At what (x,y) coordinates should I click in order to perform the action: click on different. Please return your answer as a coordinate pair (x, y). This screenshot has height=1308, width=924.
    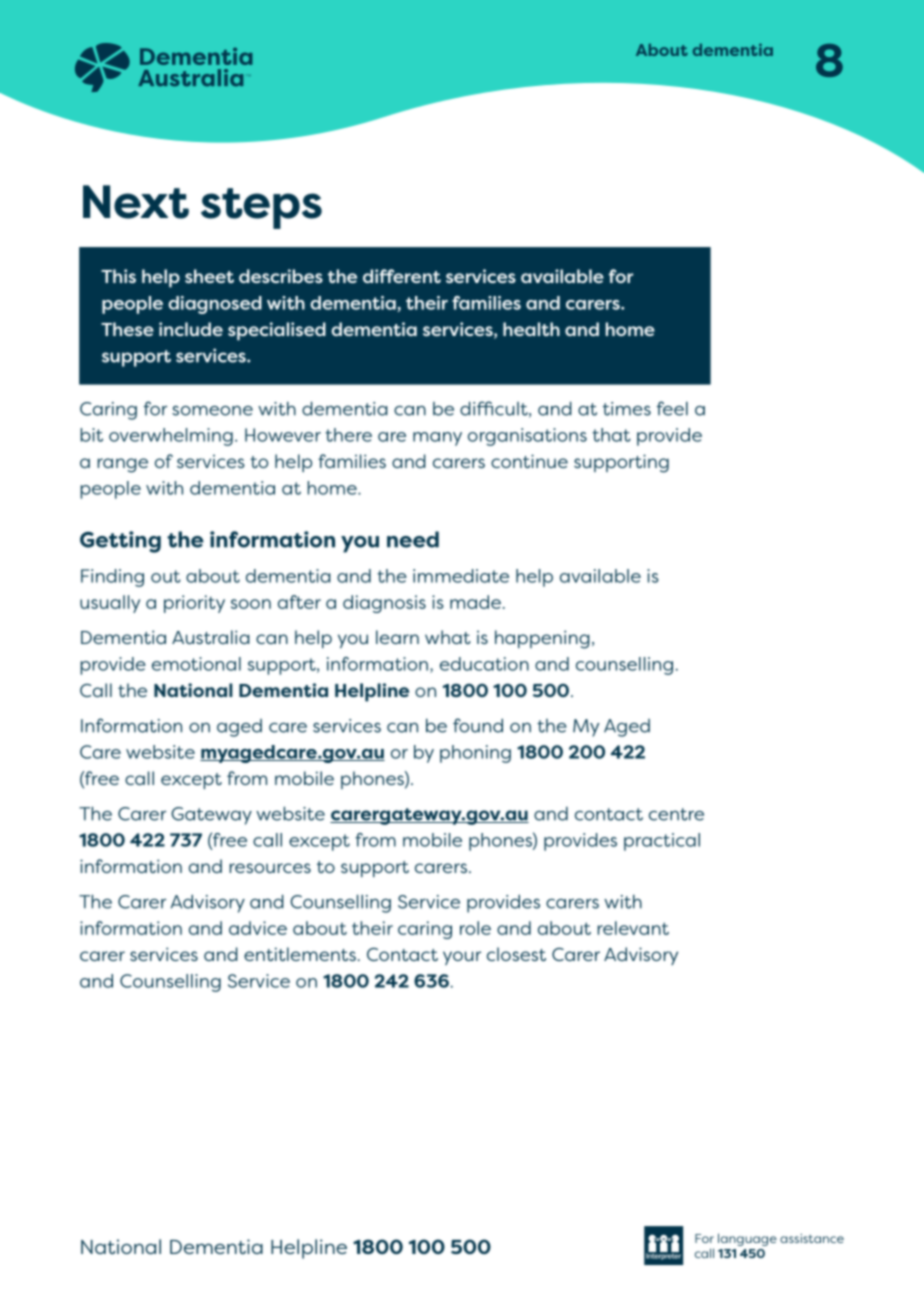
    Looking at the image, I should click on (402, 276).
